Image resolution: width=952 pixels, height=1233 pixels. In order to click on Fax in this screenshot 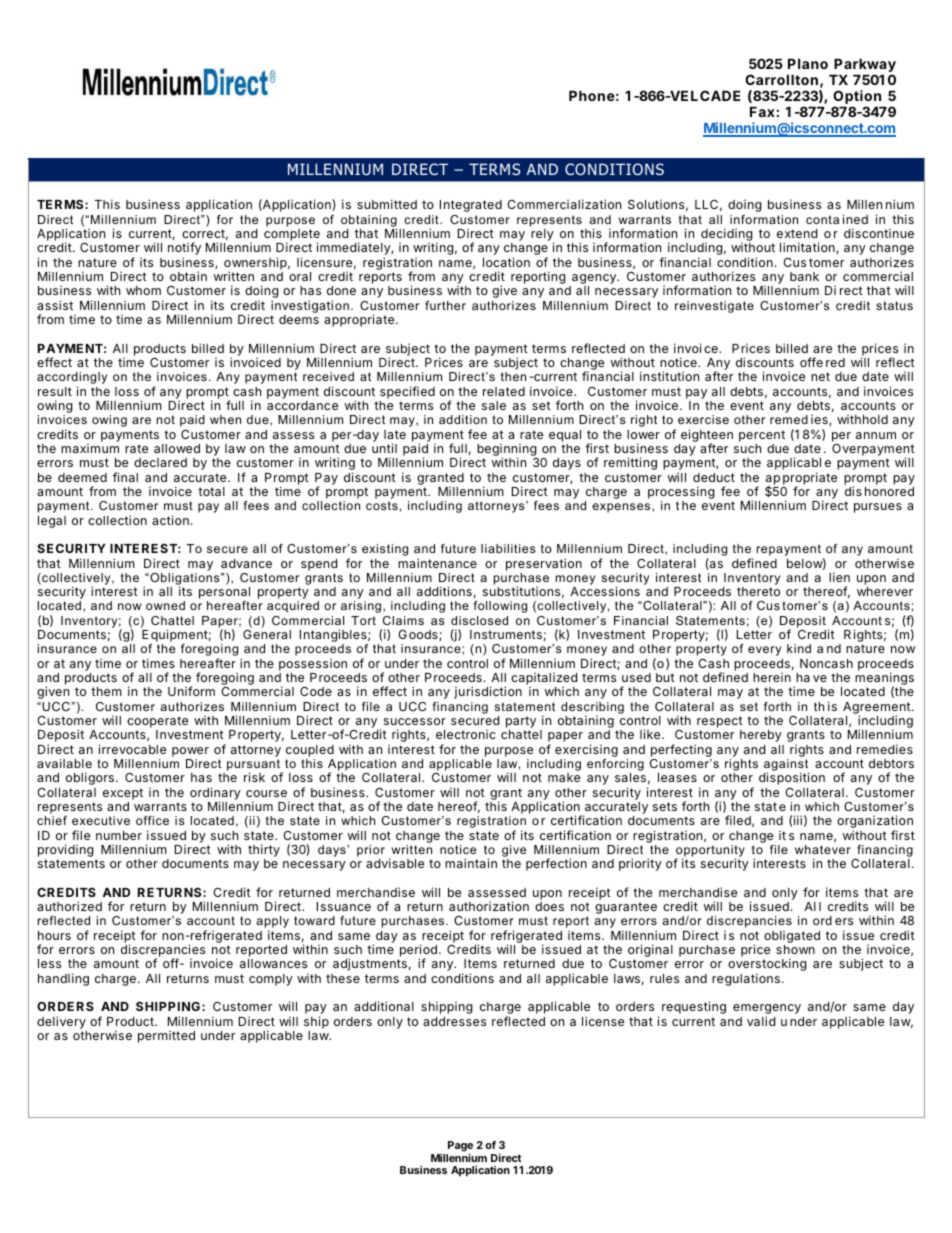, I will do `click(762, 111)`.
